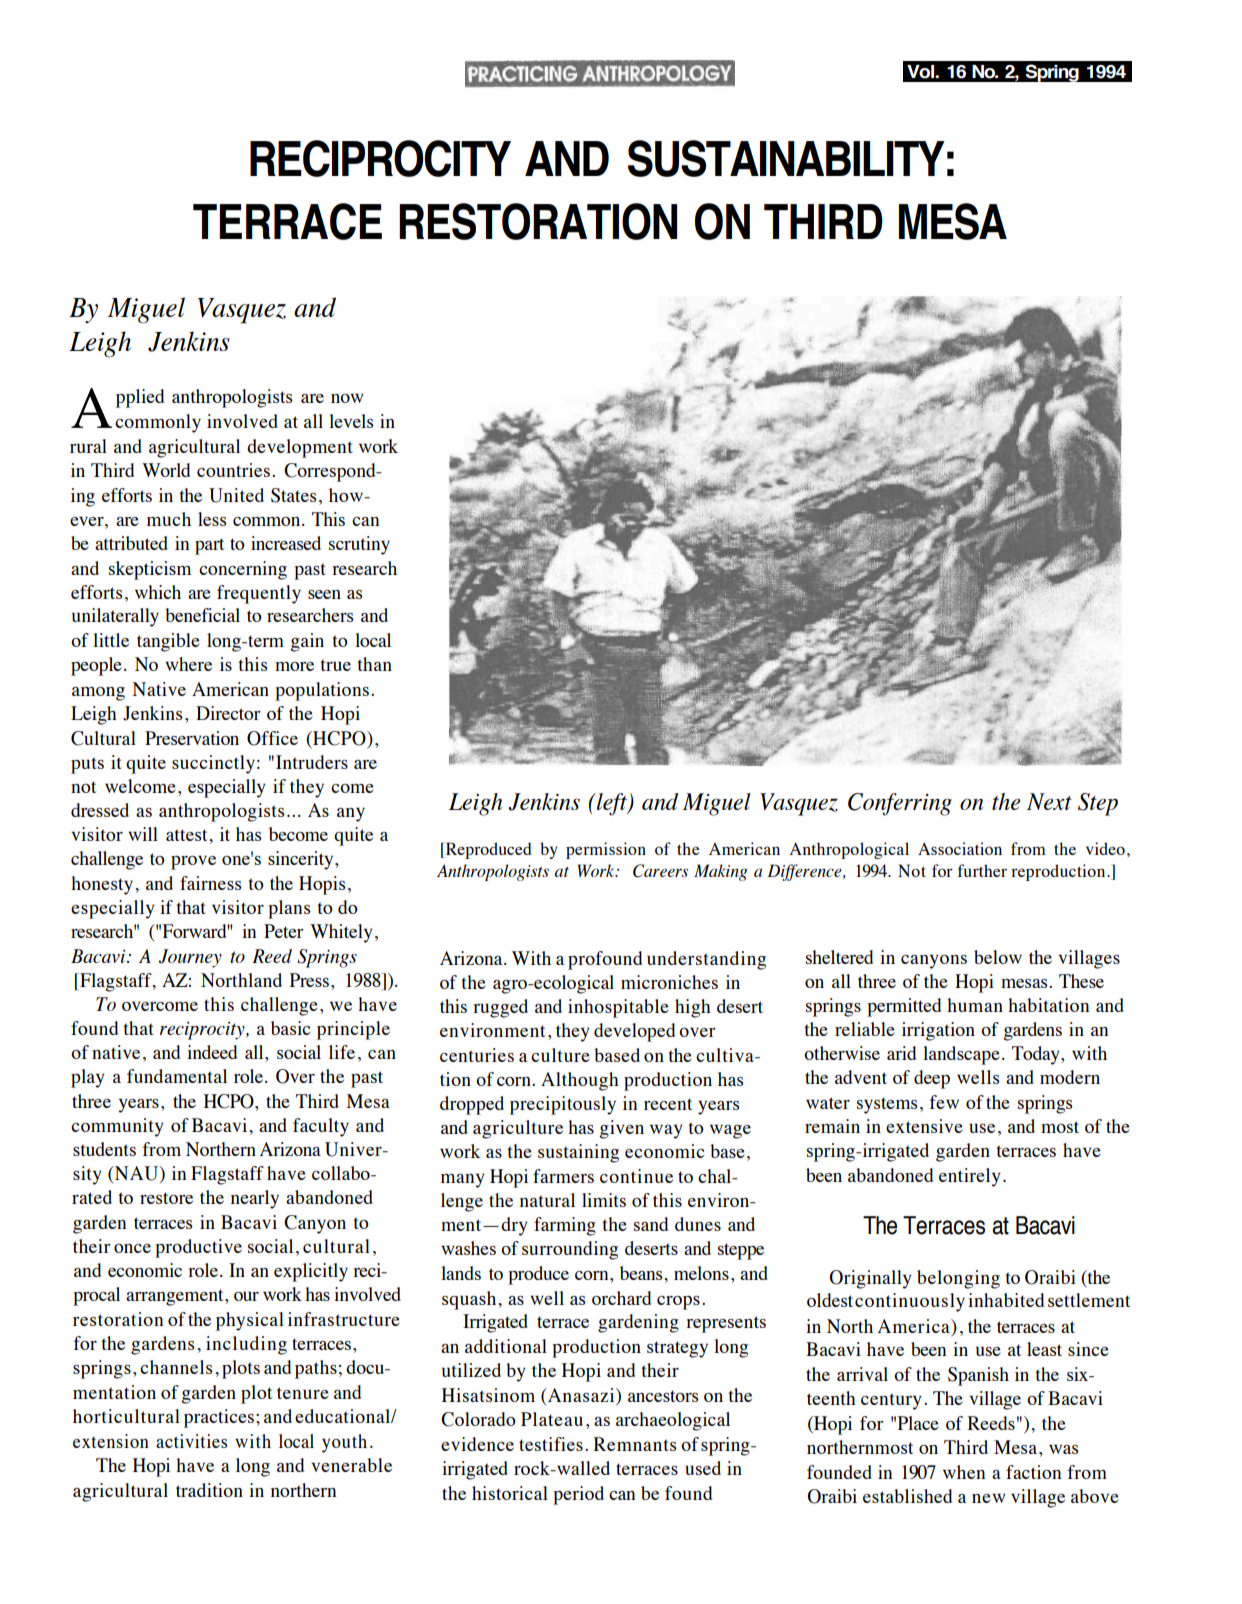  I want to click on levels, so click(351, 421).
